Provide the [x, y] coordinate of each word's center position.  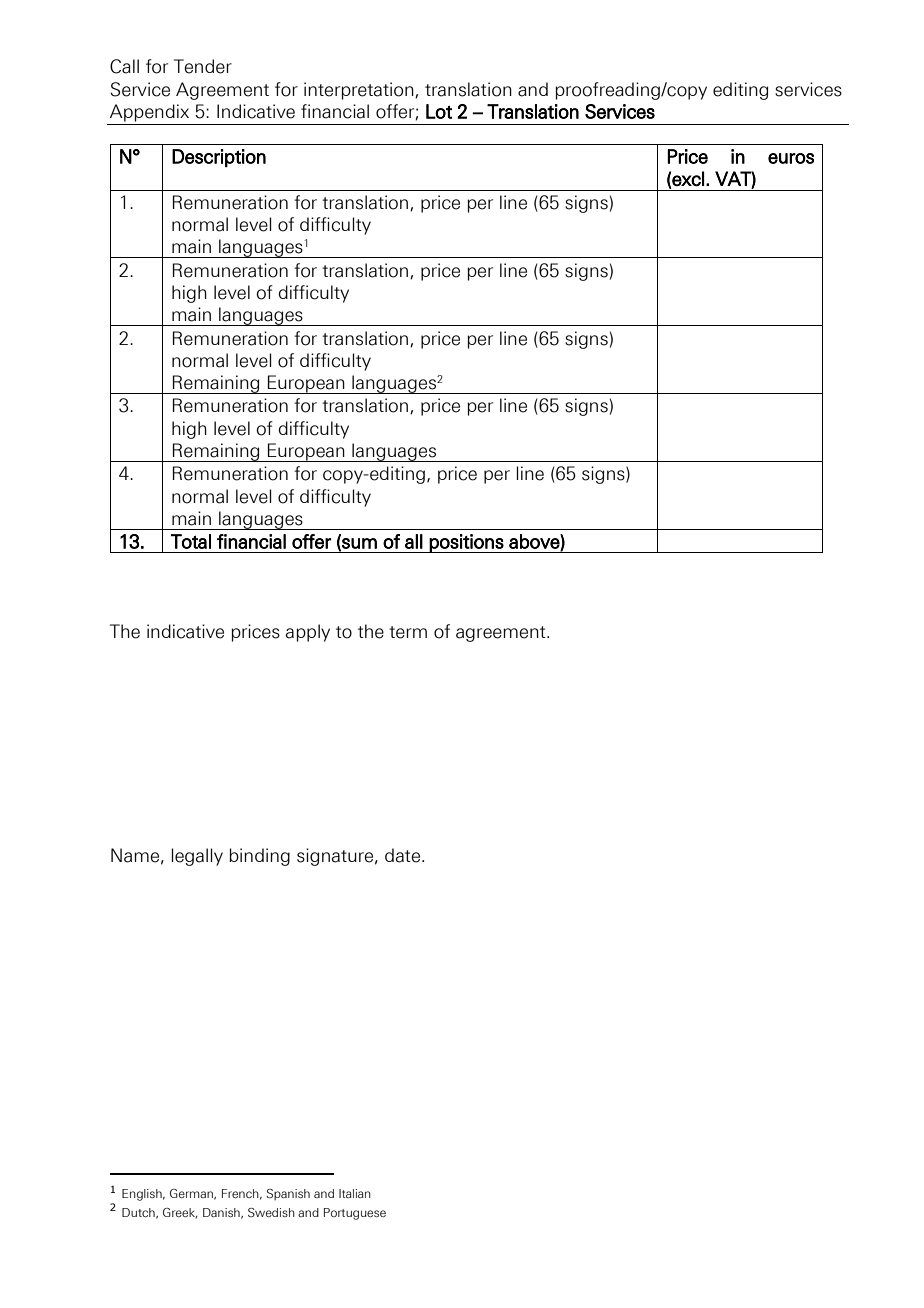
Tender [203, 66]
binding [259, 857]
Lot [439, 111]
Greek [180, 1213]
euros [791, 158]
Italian [355, 1193]
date [402, 855]
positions [466, 543]
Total [191, 541]
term [408, 632]
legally [197, 857]
